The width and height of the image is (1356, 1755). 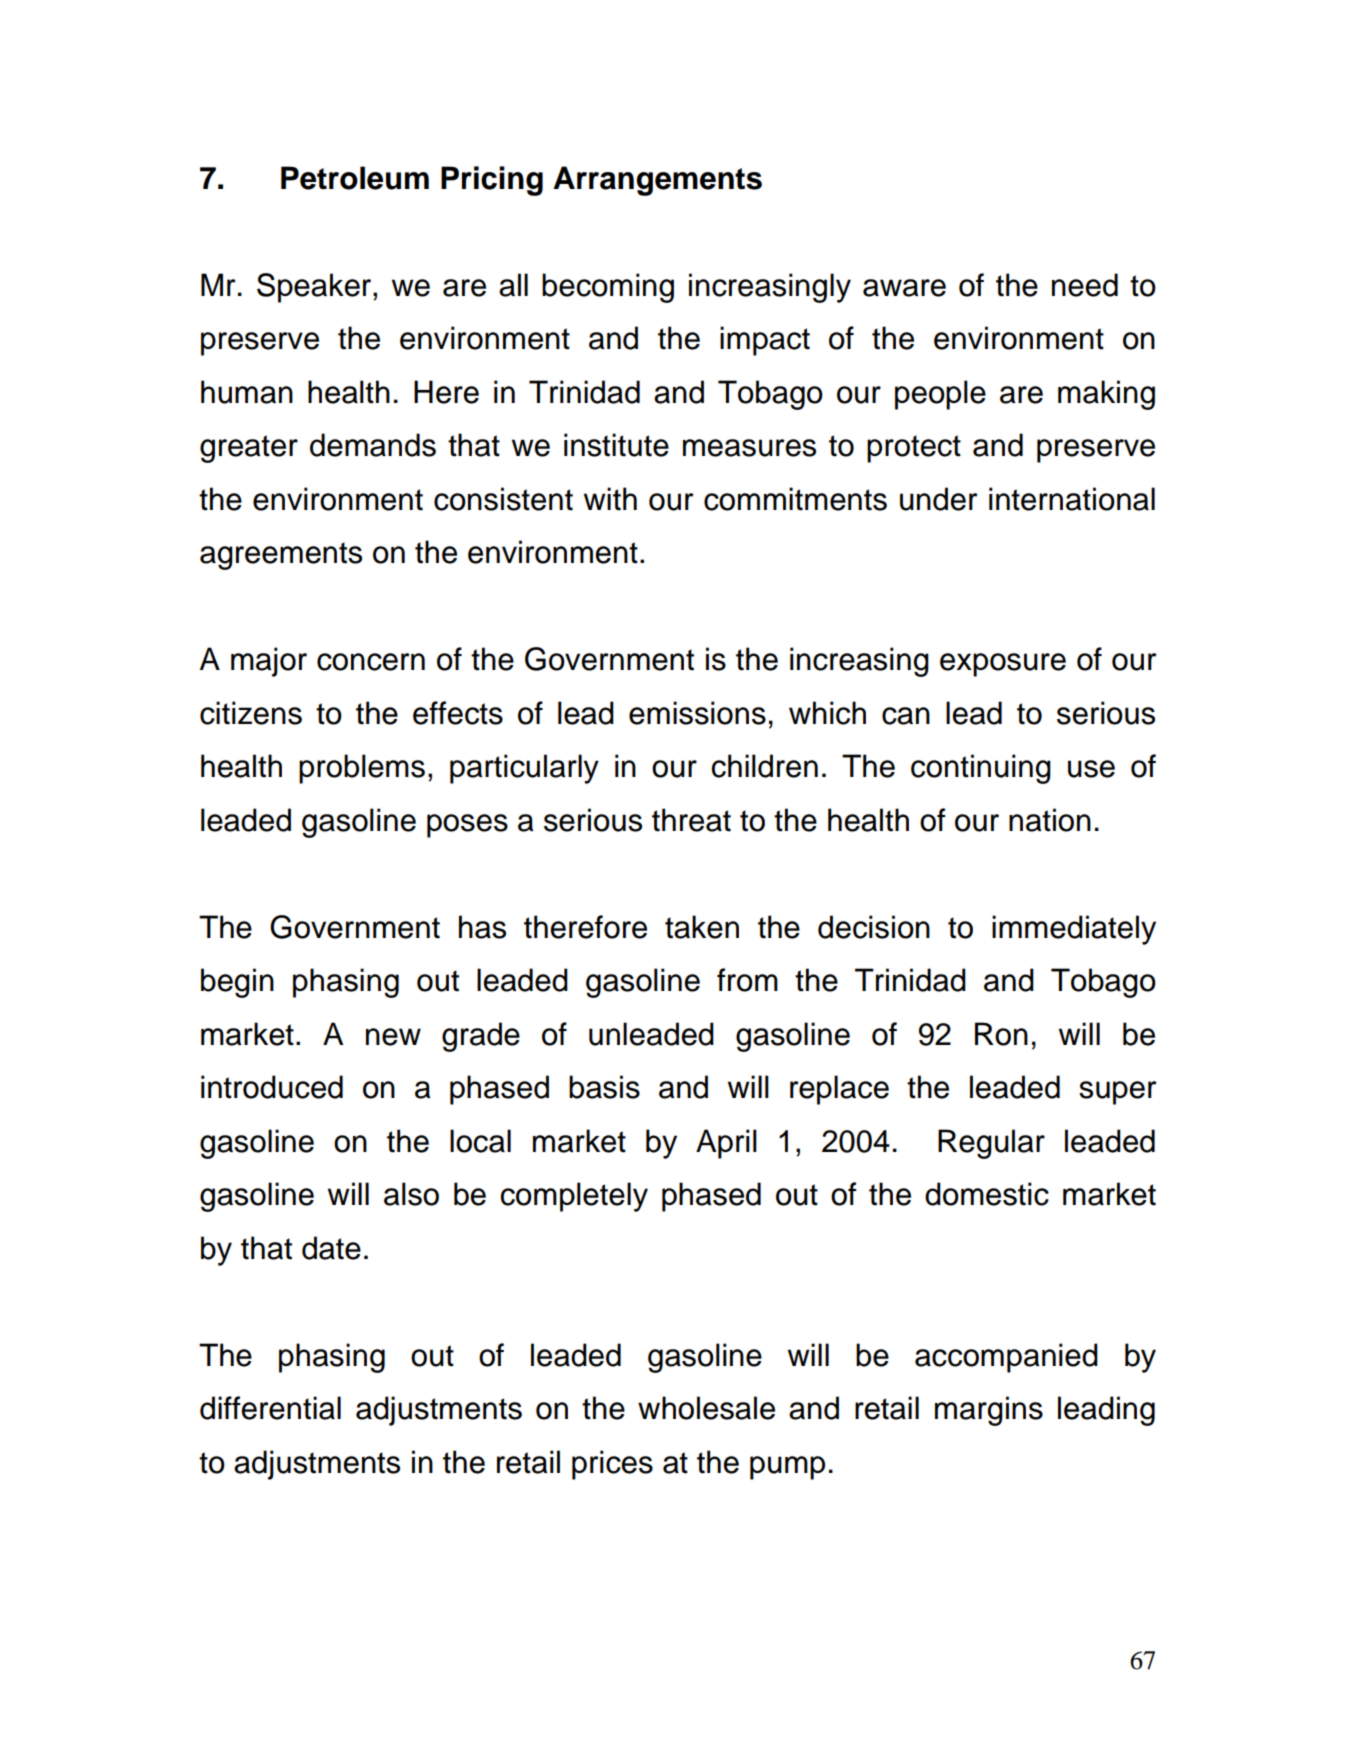 I want to click on need, so click(x=1085, y=285).
